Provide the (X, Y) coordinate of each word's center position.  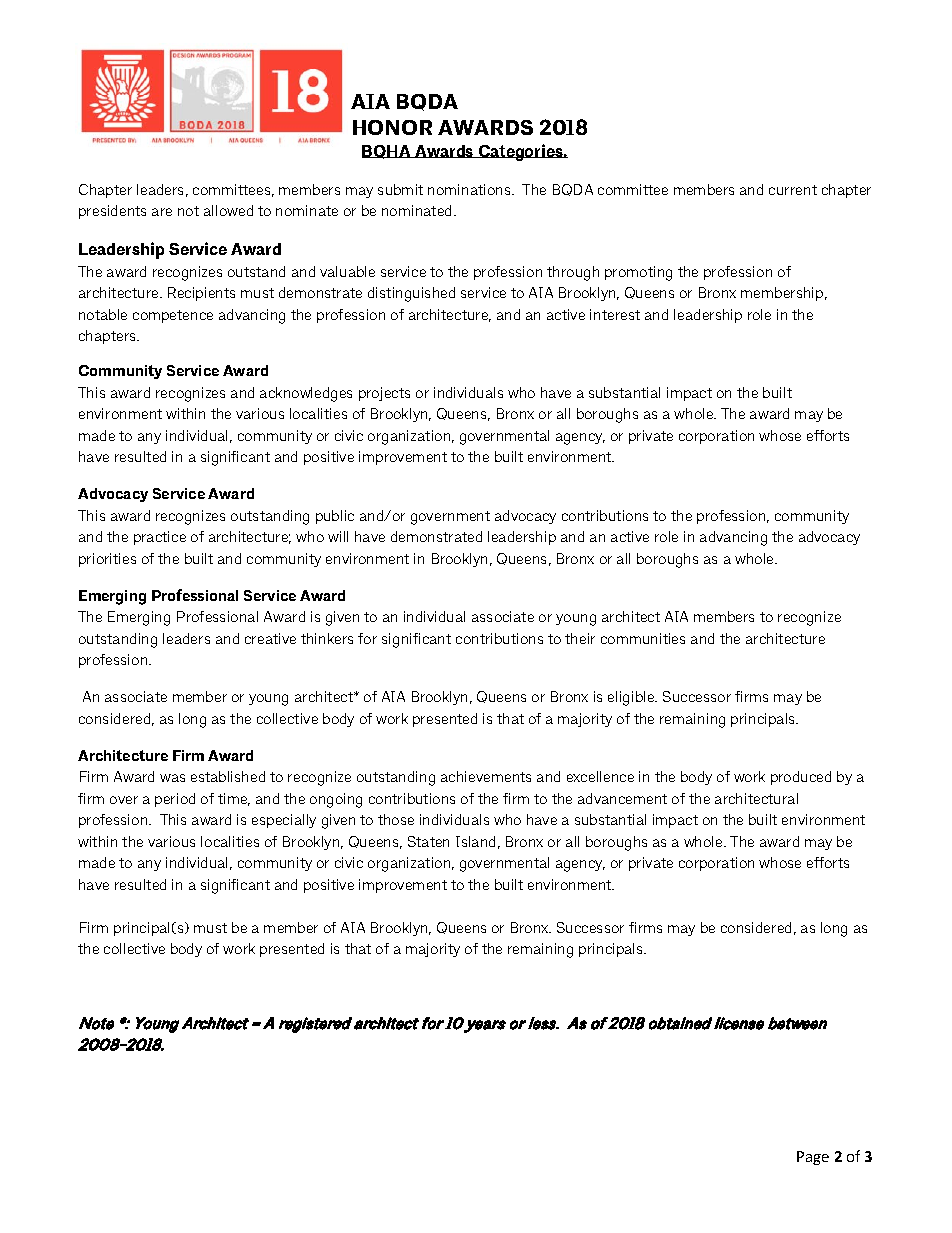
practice (160, 538)
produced (801, 778)
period (175, 800)
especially (284, 821)
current (793, 190)
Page (813, 1158)
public (335, 517)
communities (643, 638)
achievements (486, 776)
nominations (470, 189)
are (162, 212)
